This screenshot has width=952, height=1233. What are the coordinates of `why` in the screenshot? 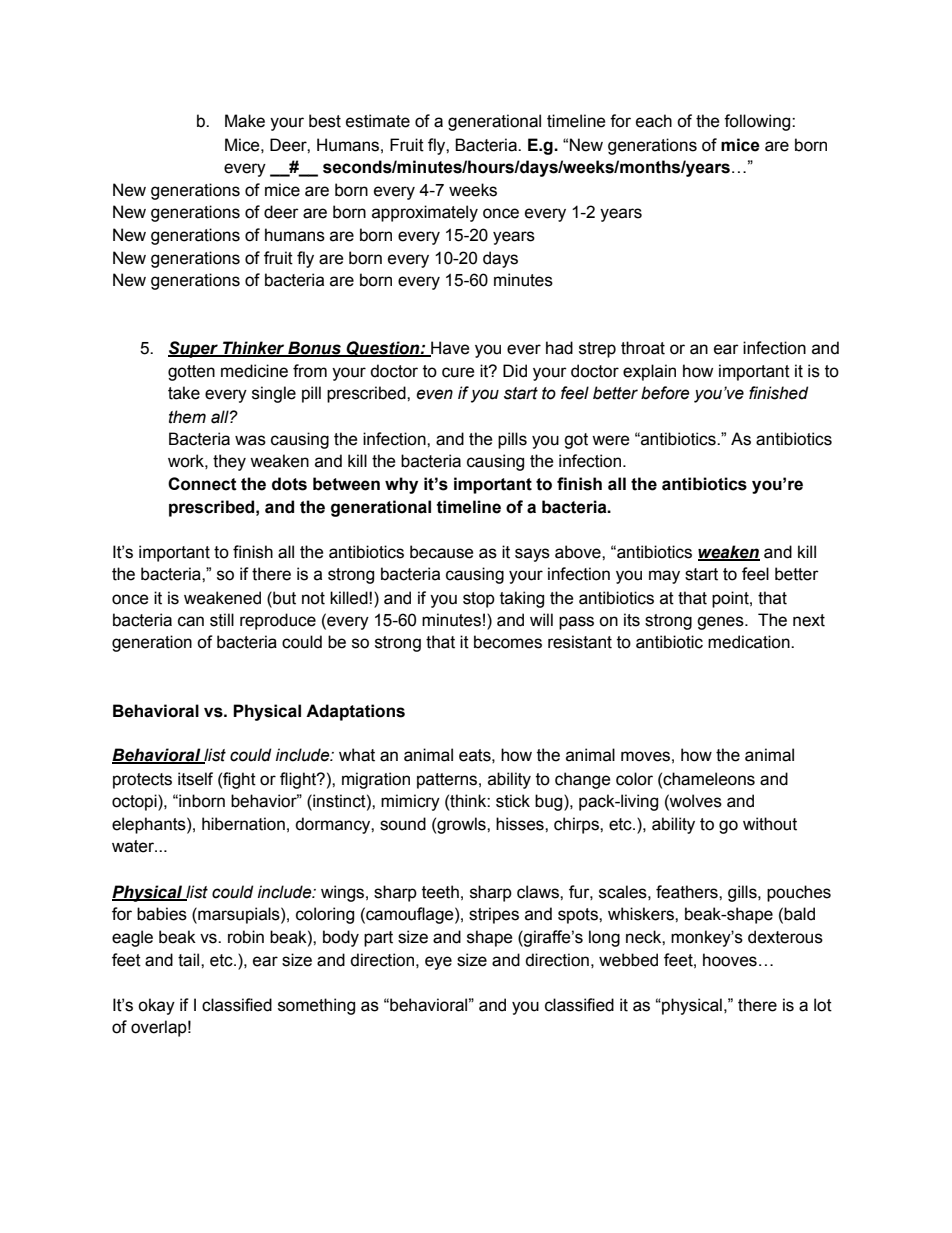 It's located at (401, 485).
